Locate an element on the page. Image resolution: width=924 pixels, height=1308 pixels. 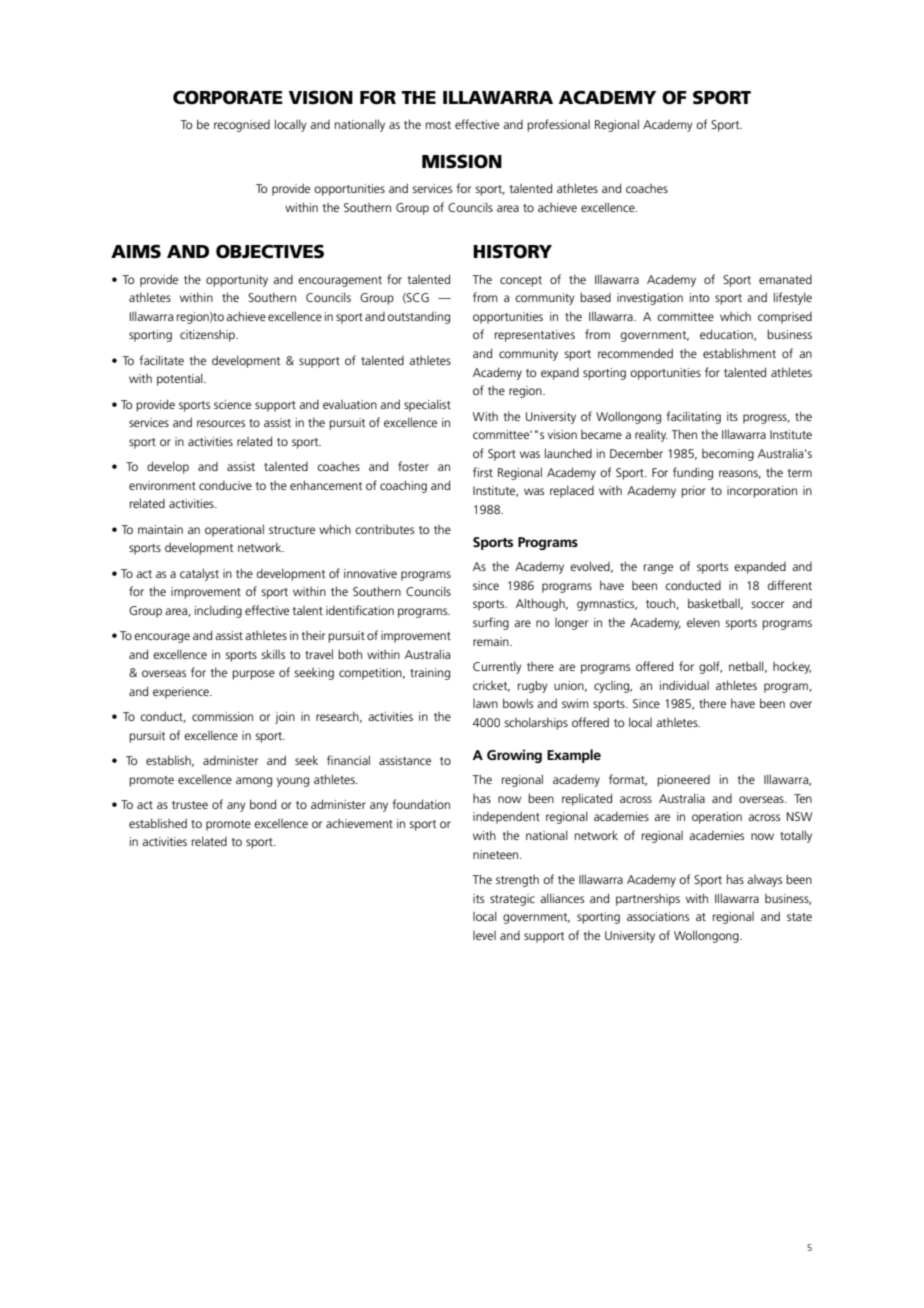
level is located at coordinates (484, 935).
